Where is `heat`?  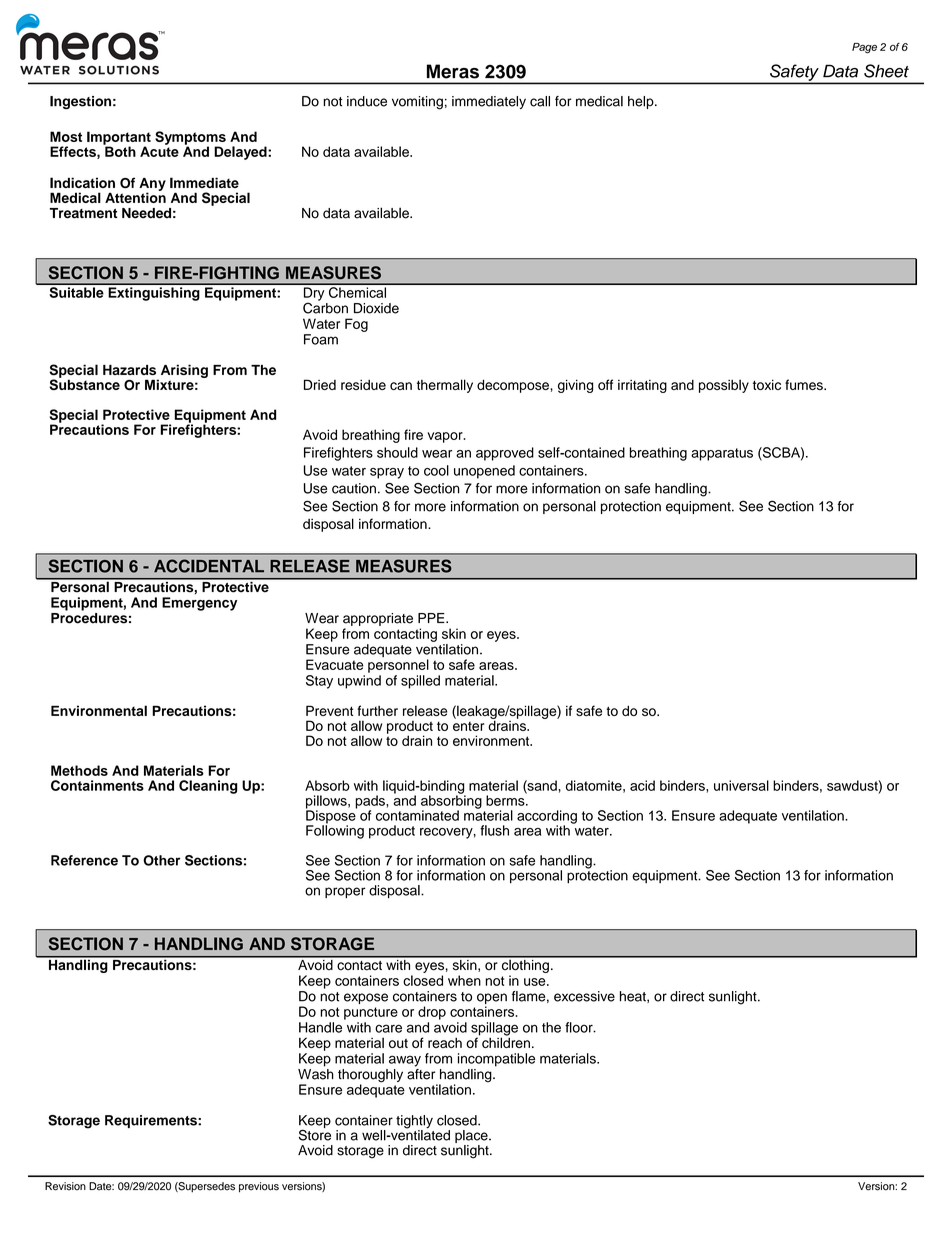
heat is located at coordinates (634, 997).
